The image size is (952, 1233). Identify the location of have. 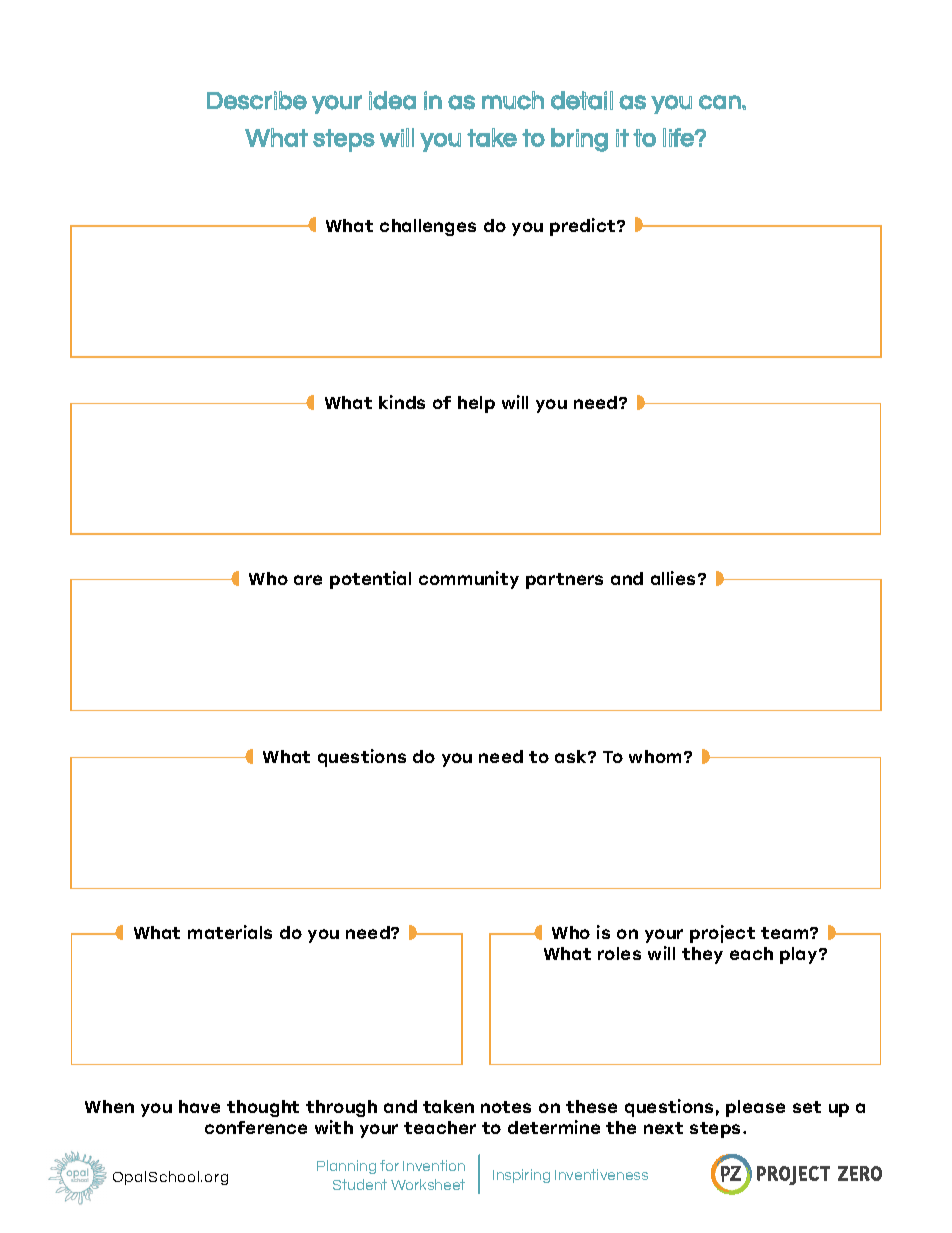
(199, 1106).
